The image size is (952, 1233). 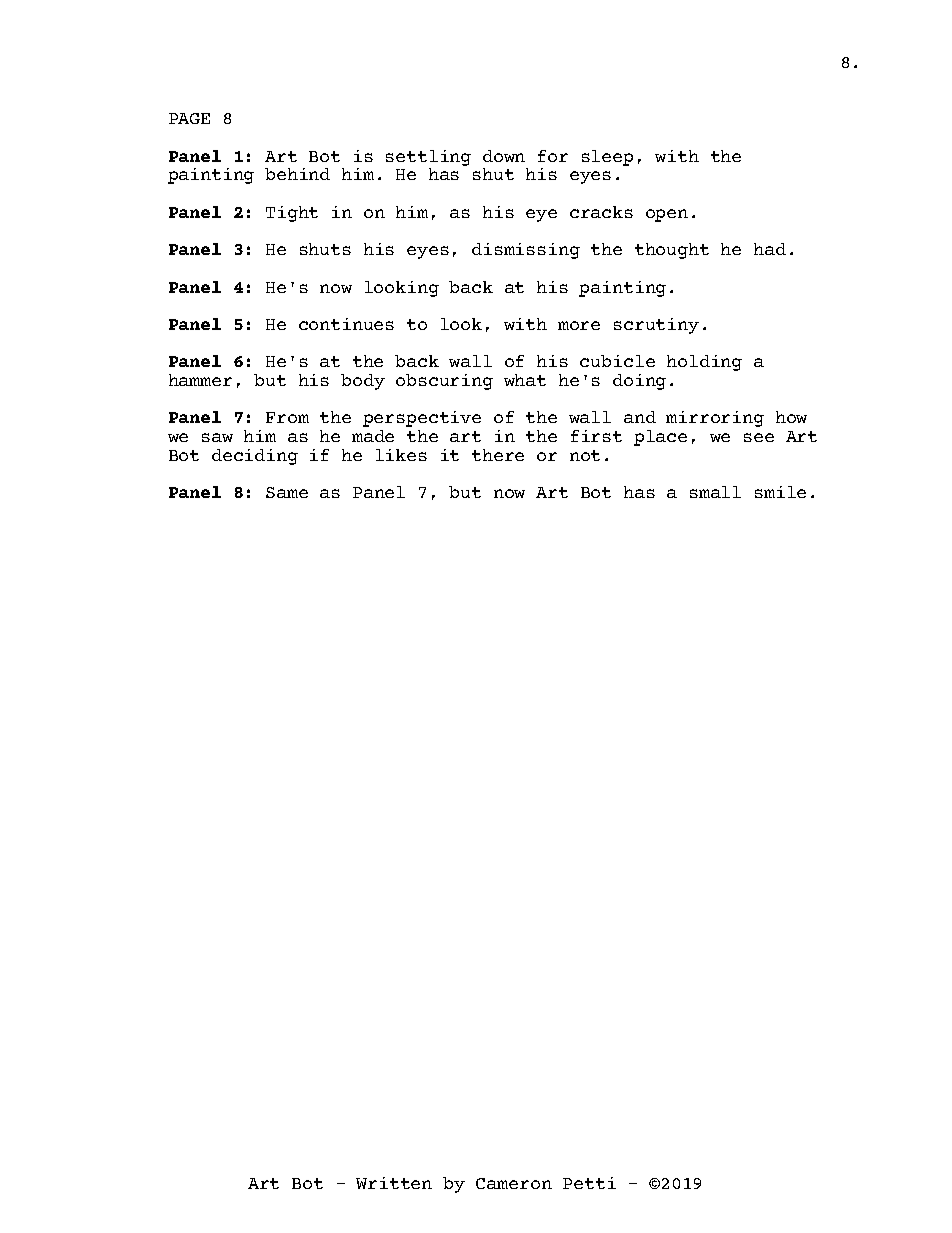 I want to click on behind, so click(x=297, y=174).
